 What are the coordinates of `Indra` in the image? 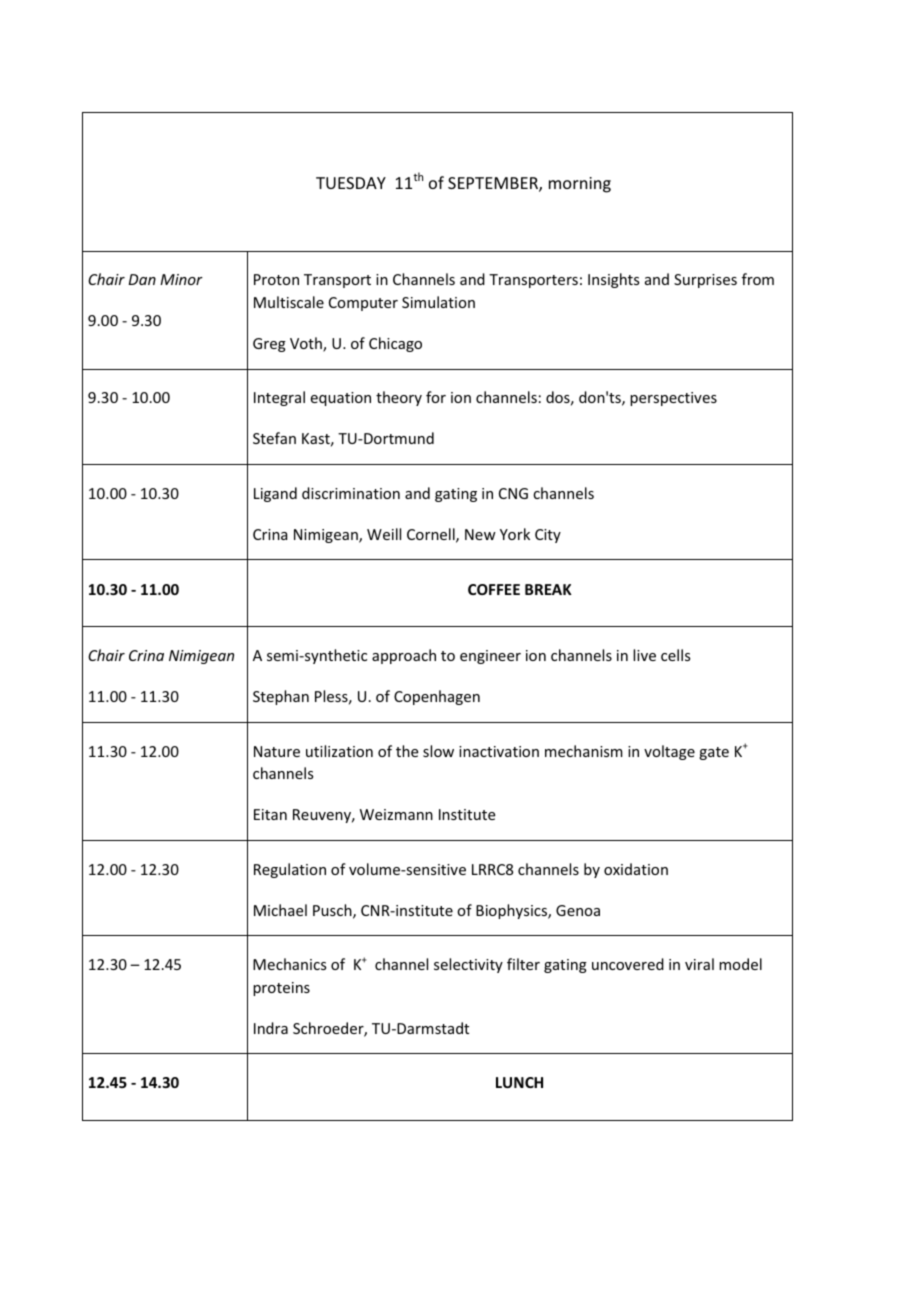 It's located at (271, 1028).
